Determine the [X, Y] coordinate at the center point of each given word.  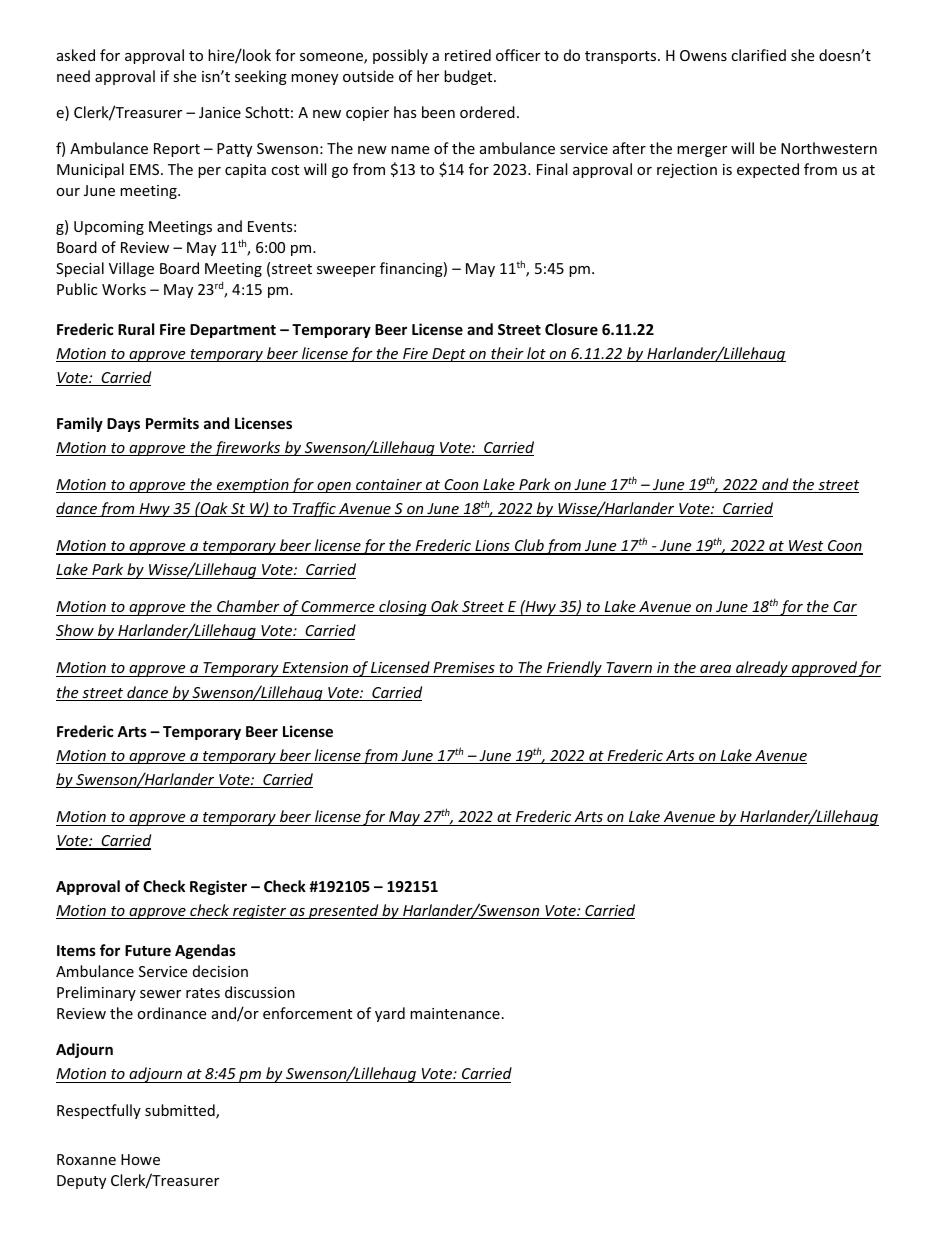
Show [75, 630]
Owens [703, 55]
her [428, 76]
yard [390, 1014]
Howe [140, 1159]
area [716, 671]
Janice [220, 112]
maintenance [455, 1013]
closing [403, 608]
